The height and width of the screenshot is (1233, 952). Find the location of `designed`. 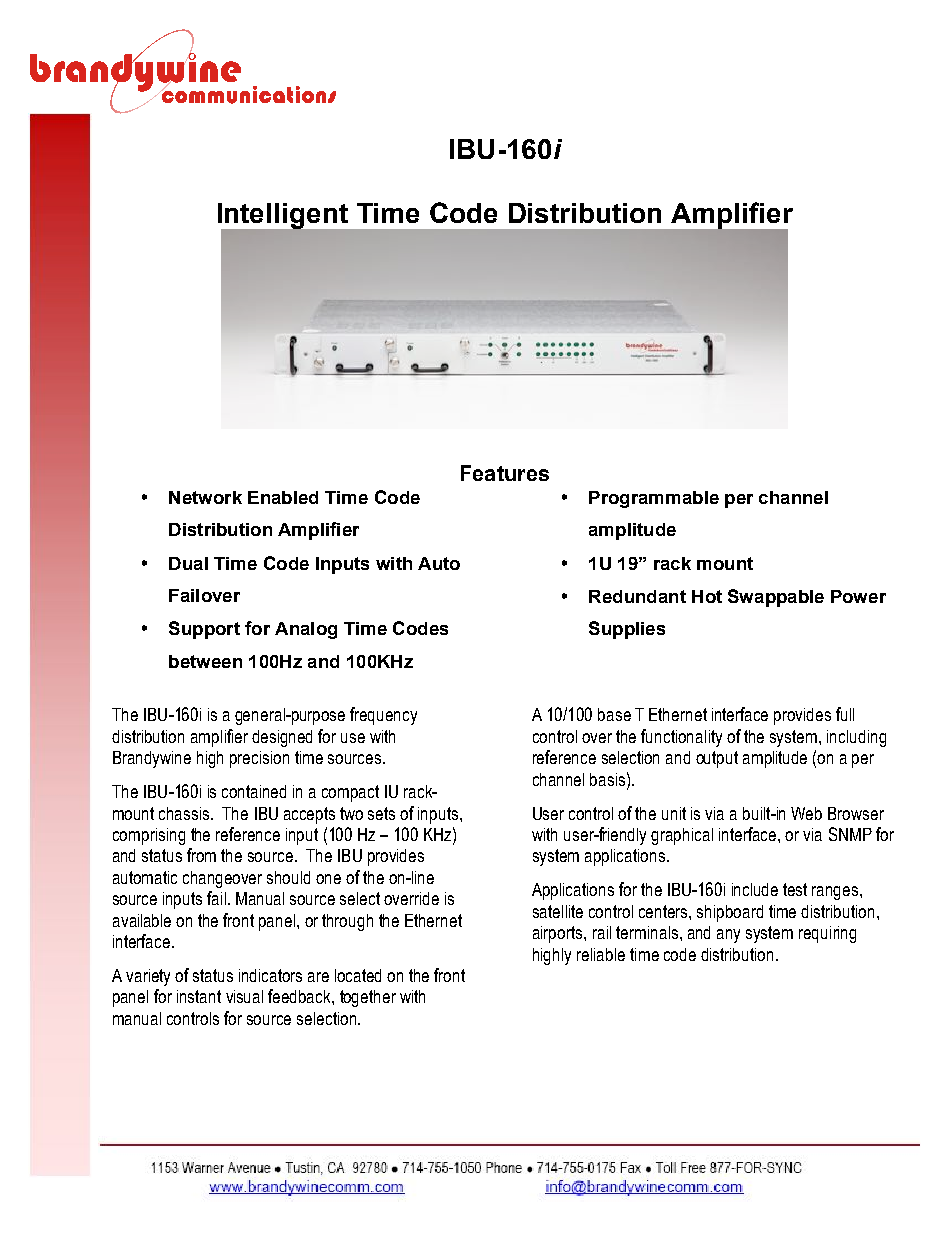

designed is located at coordinates (282, 738).
